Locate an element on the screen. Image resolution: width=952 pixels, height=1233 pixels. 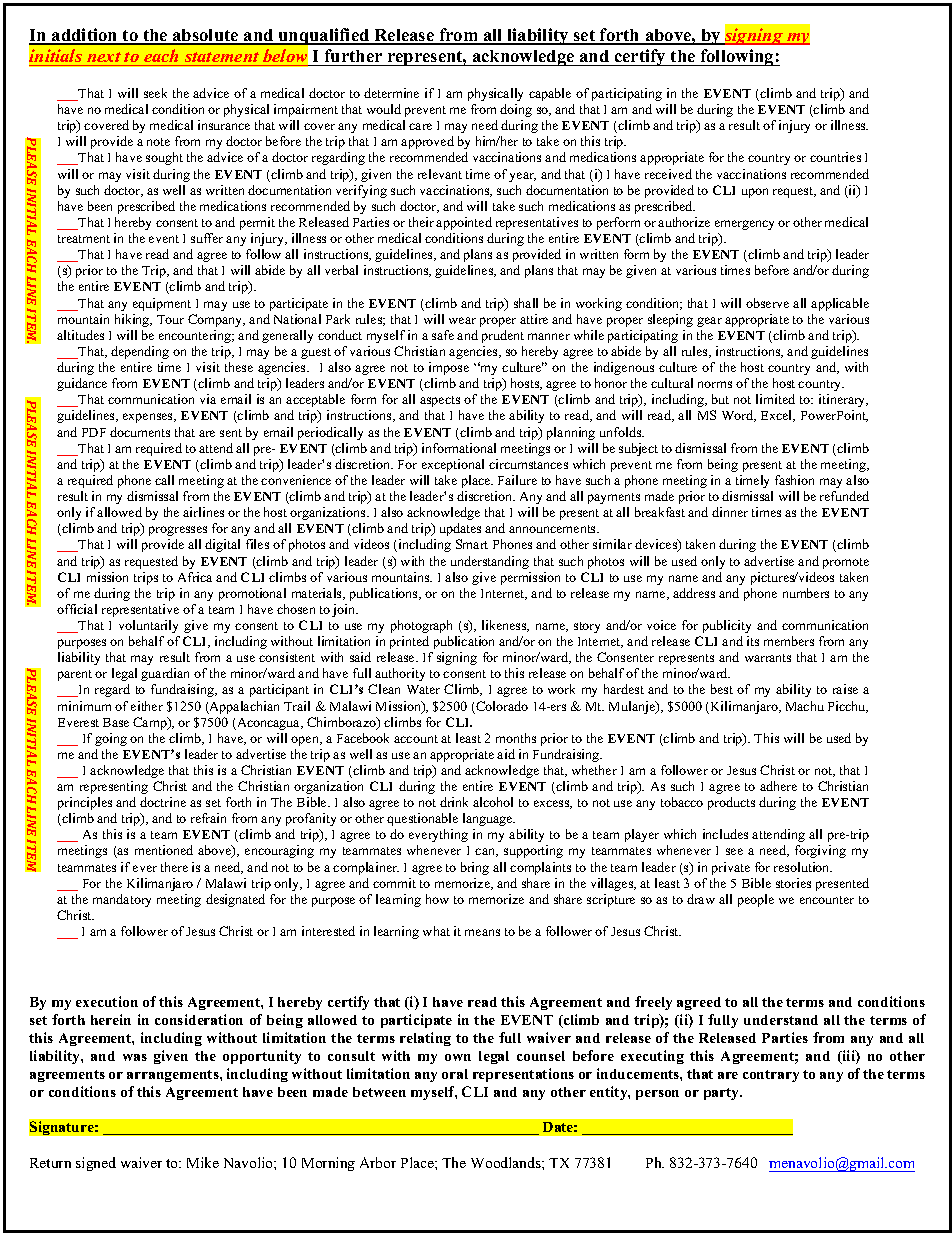
voluntarily is located at coordinates (148, 626).
